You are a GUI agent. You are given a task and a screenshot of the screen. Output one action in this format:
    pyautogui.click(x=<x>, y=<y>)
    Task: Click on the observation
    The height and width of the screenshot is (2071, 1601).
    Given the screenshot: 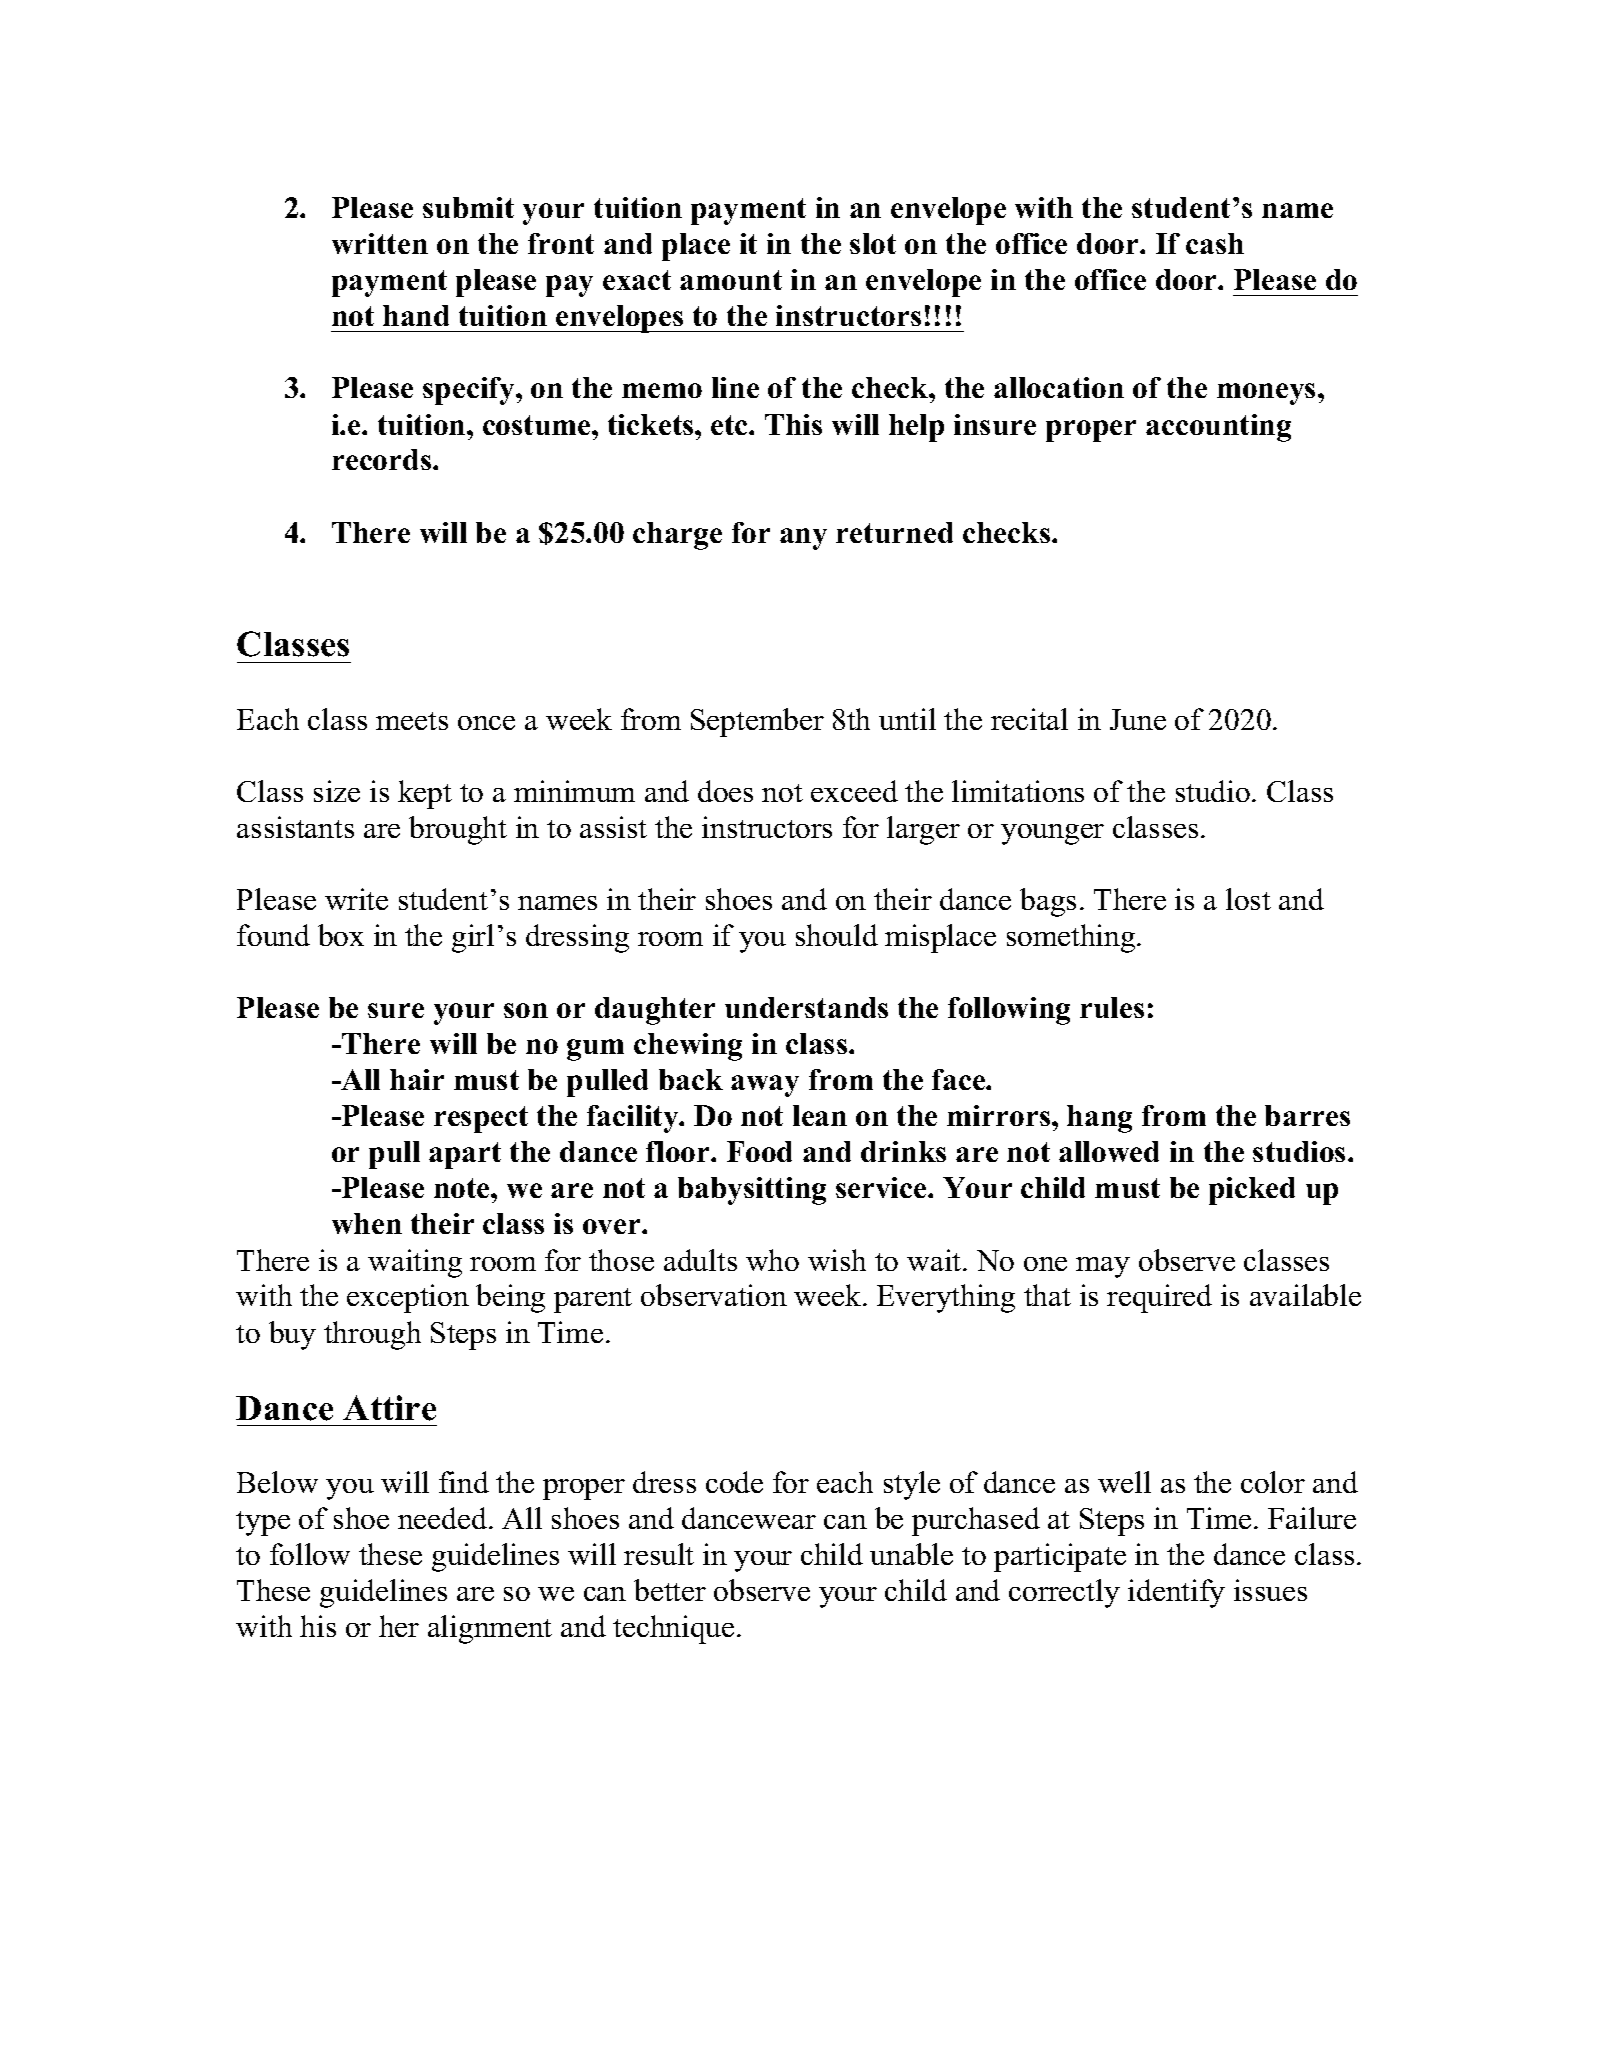 What is the action you would take?
    pyautogui.click(x=714, y=1295)
